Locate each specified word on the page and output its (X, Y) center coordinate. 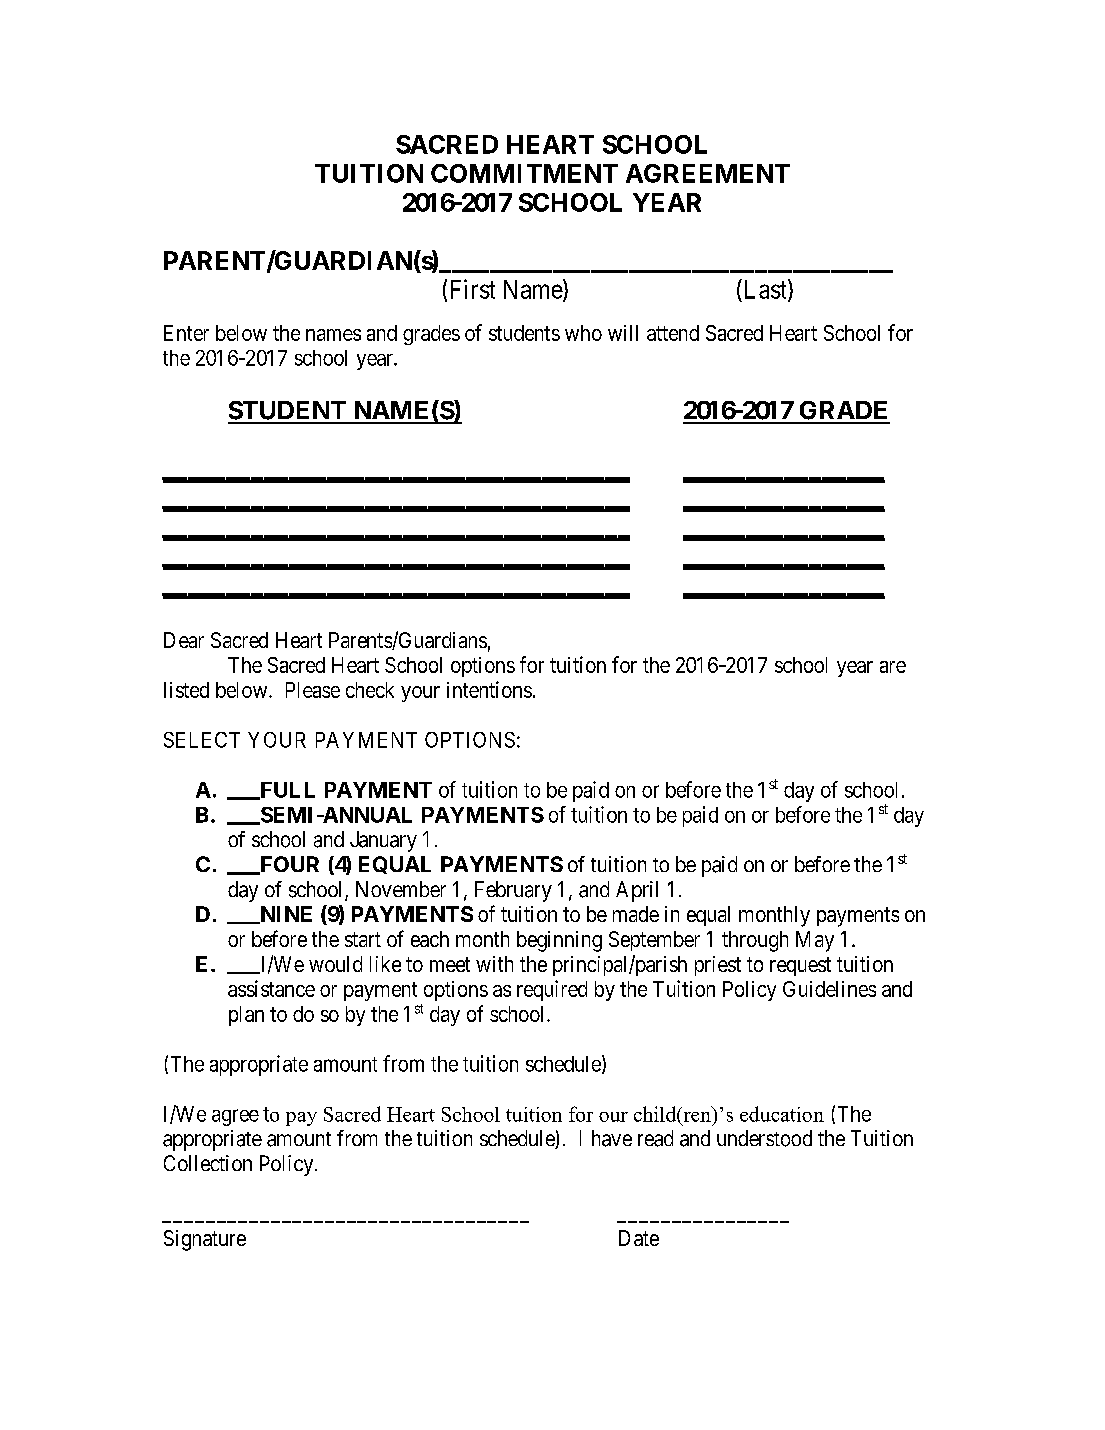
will (623, 333)
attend (673, 333)
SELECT (202, 740)
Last (765, 290)
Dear (184, 640)
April (637, 891)
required (552, 990)
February (513, 891)
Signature (205, 1240)
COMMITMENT (524, 173)
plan (246, 1016)
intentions (489, 689)
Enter (186, 333)
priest (718, 966)
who (583, 333)
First (473, 289)
